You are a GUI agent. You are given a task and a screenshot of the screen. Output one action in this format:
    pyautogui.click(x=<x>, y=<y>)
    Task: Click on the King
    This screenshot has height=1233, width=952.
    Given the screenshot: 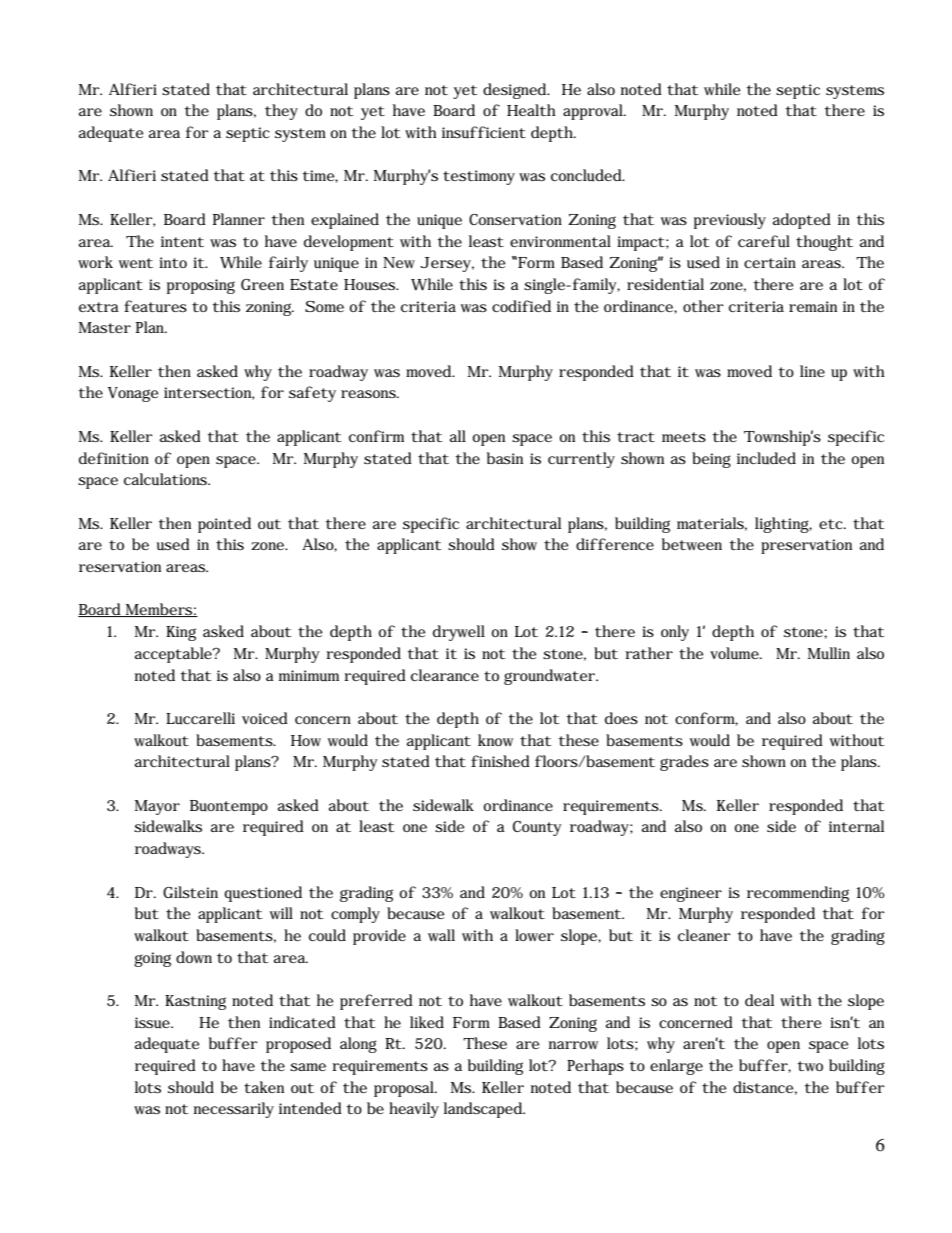 What is the action you would take?
    pyautogui.click(x=181, y=633)
